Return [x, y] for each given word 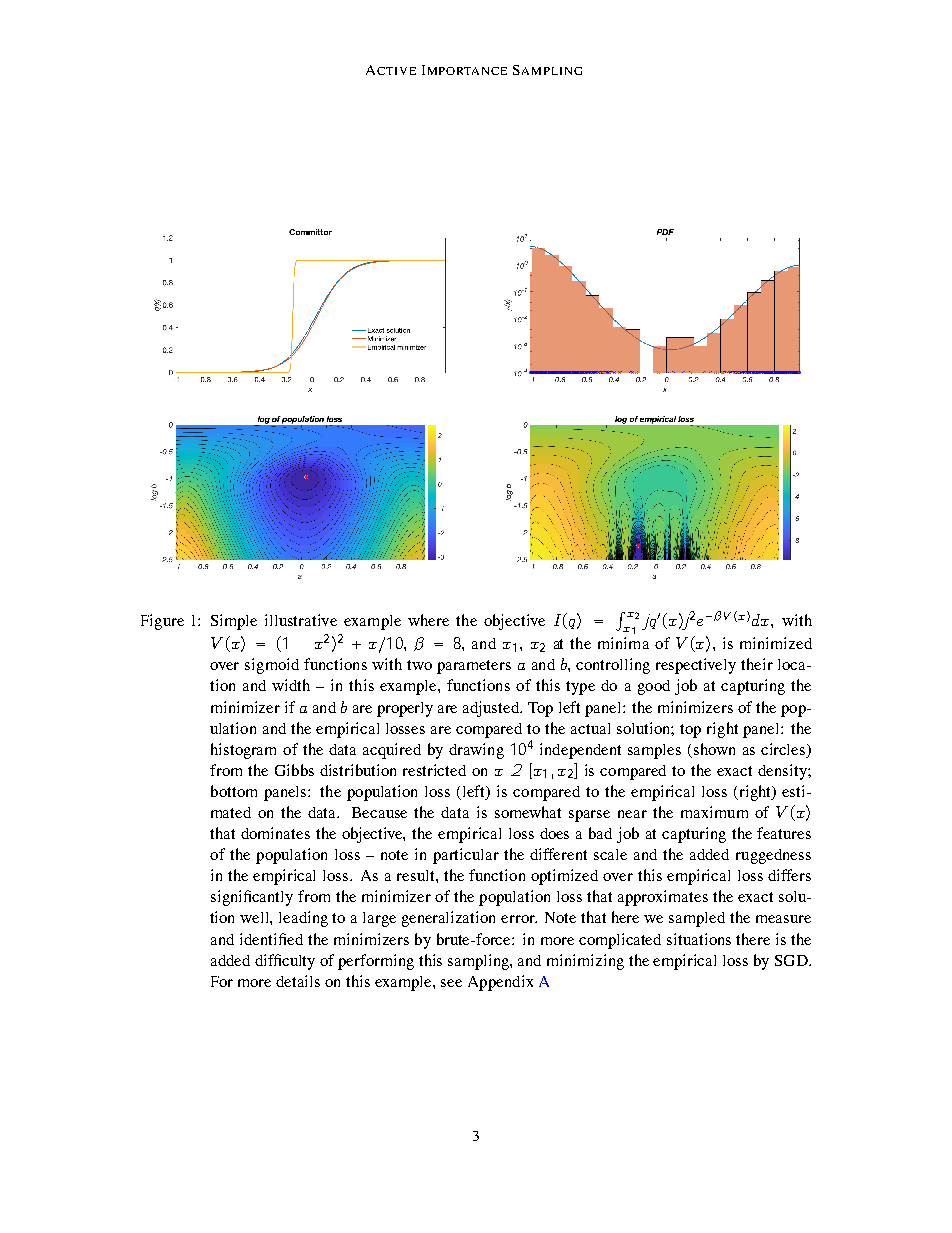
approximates [663, 898]
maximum [714, 812]
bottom [234, 791]
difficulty [285, 962]
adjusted [492, 709]
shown [714, 749]
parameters [474, 667]
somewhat [528, 812]
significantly [252, 898]
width [291, 685]
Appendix [500, 983]
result [417, 875]
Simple [234, 622]
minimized [776, 643]
